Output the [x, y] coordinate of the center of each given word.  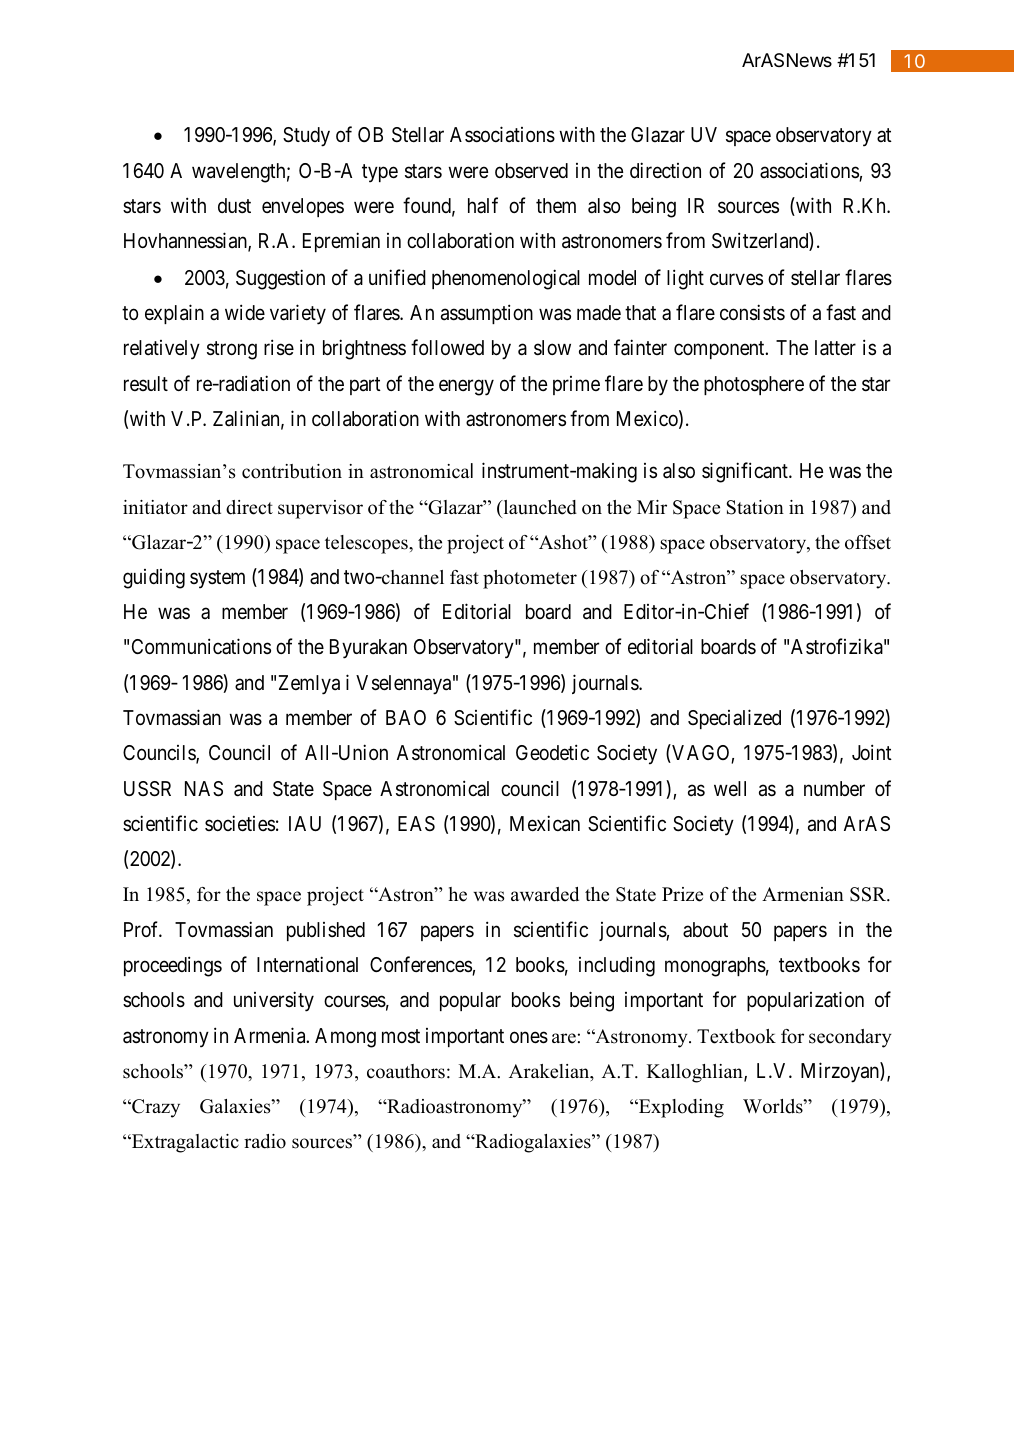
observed [531, 171]
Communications [201, 646]
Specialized [734, 719]
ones [529, 1037]
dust [234, 205]
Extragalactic [184, 1143]
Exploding [680, 1108]
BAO [406, 717]
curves [736, 279]
